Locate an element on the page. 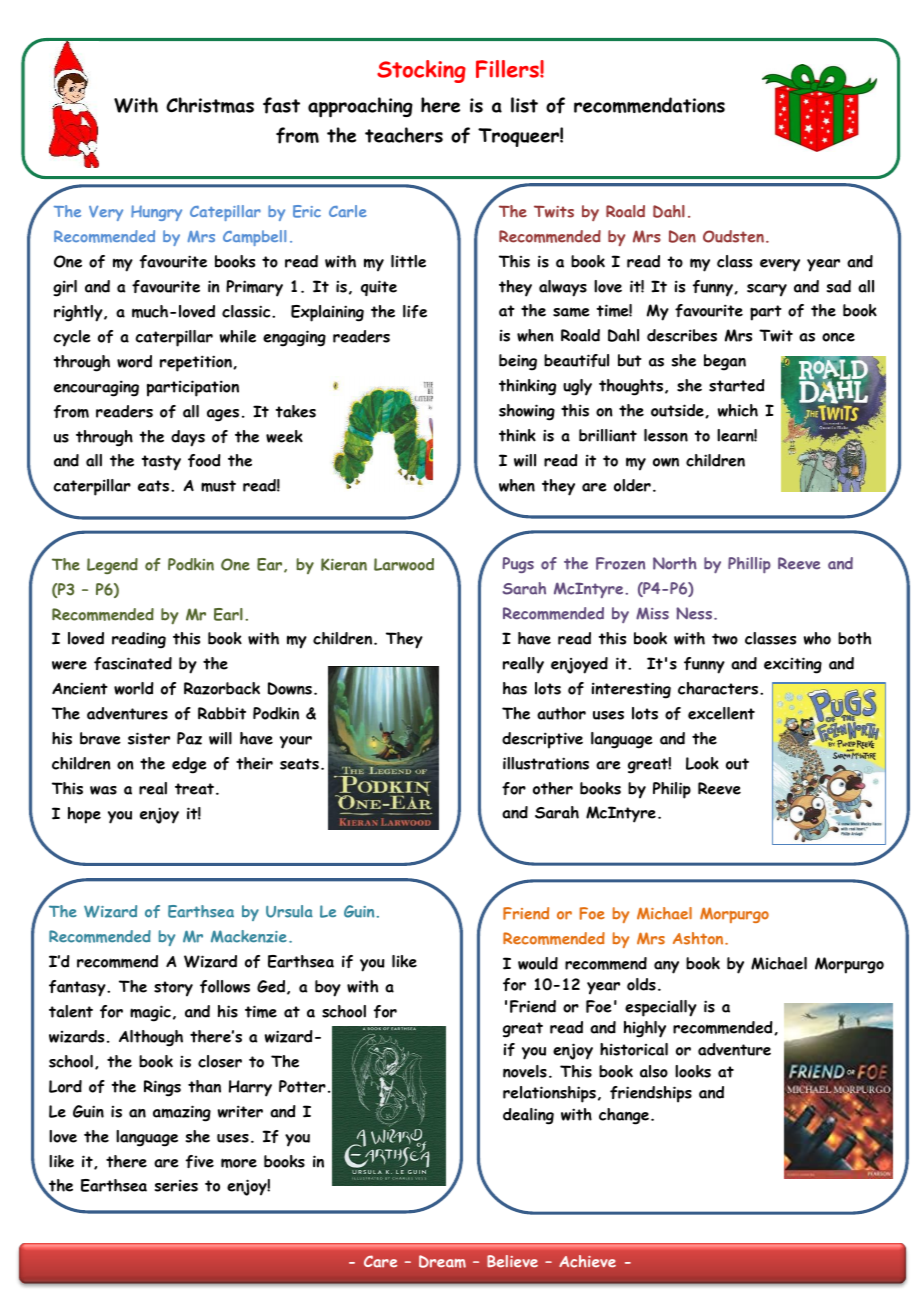 The image size is (924, 1308). Stocking is located at coordinates (421, 71).
